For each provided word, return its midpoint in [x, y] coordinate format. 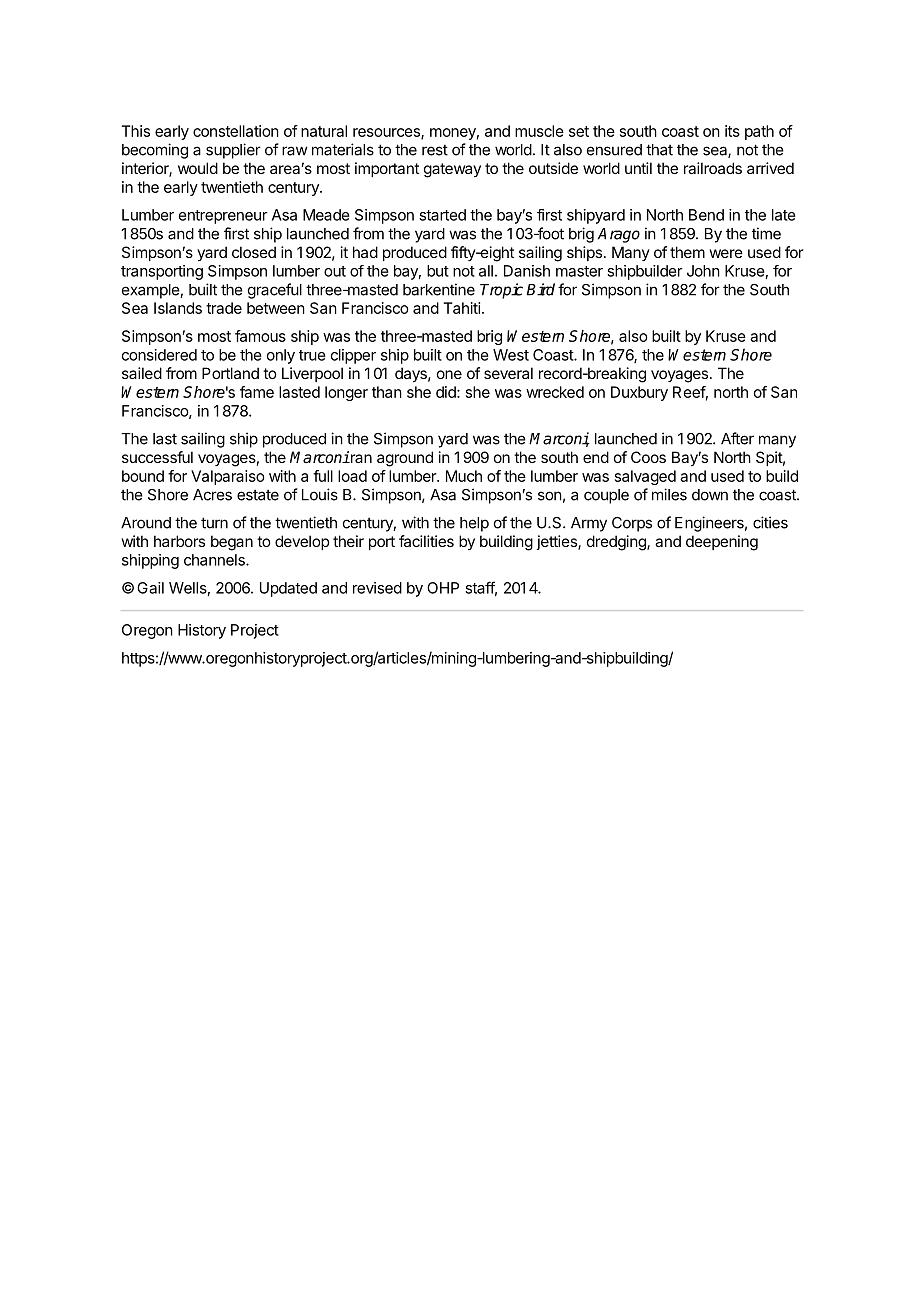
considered [159, 355]
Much [464, 476]
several [508, 373]
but [438, 271]
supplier [233, 151]
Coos [648, 457]
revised [377, 588]
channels [215, 560]
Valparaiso [228, 477]
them [687, 252]
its [732, 131]
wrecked [555, 392]
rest [435, 150]
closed [254, 252]
